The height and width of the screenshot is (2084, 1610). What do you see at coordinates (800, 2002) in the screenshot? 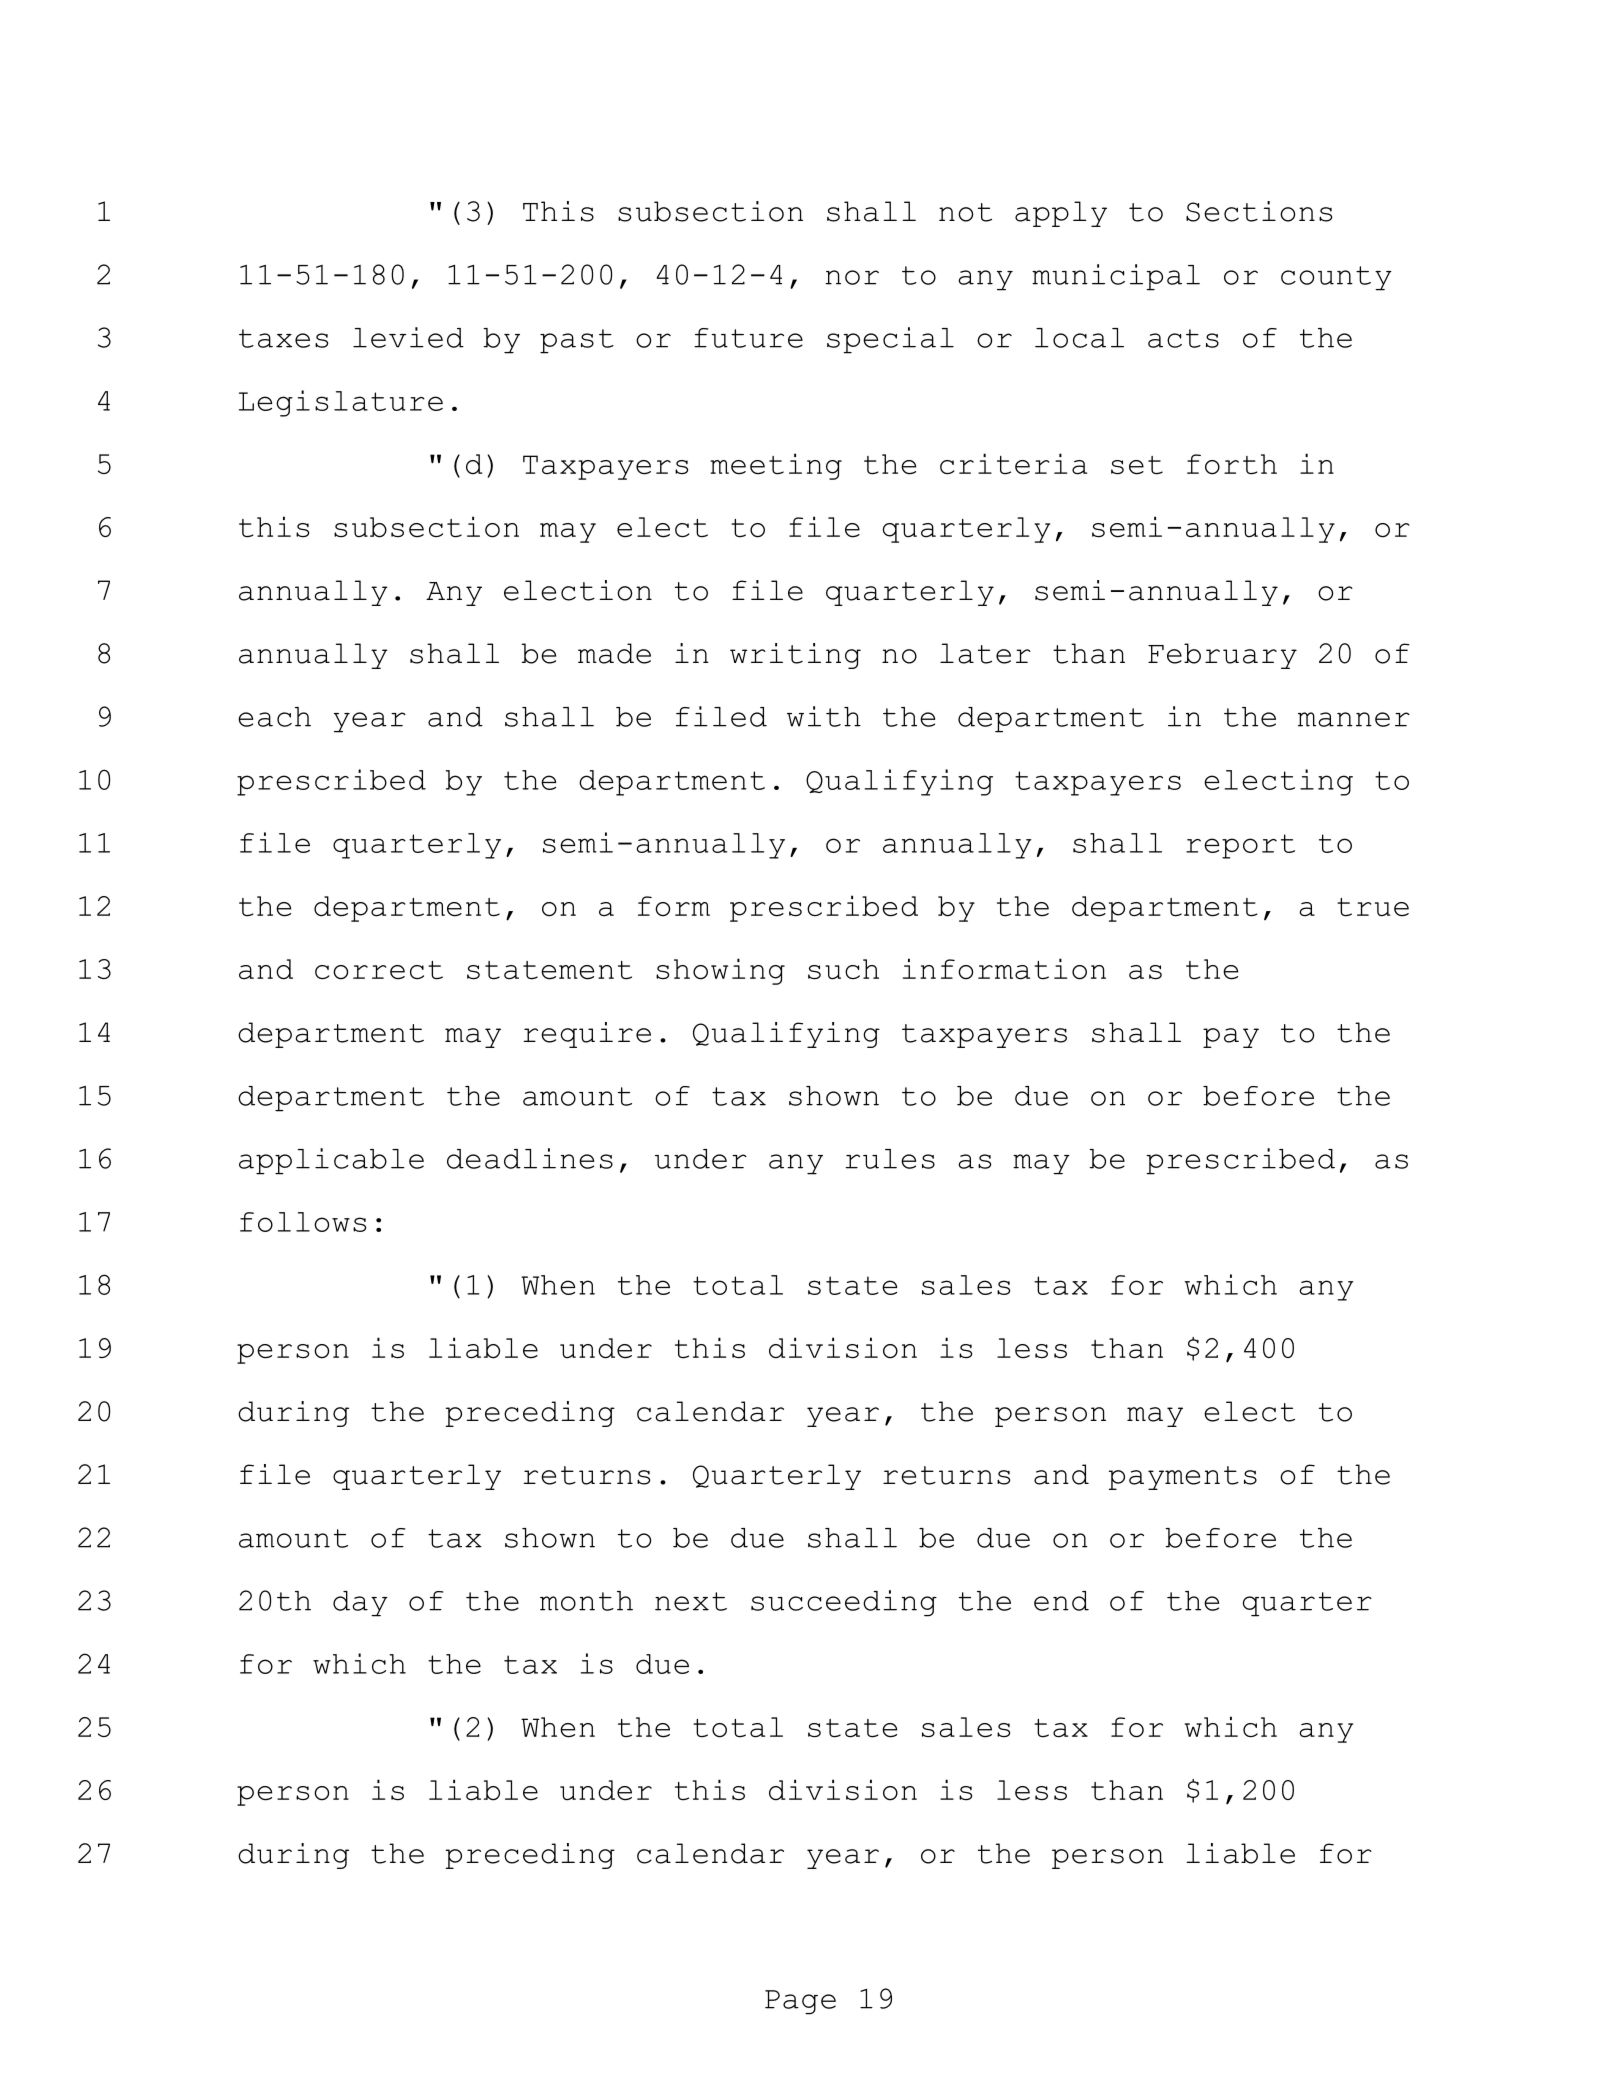
I see `Page` at bounding box center [800, 2002].
